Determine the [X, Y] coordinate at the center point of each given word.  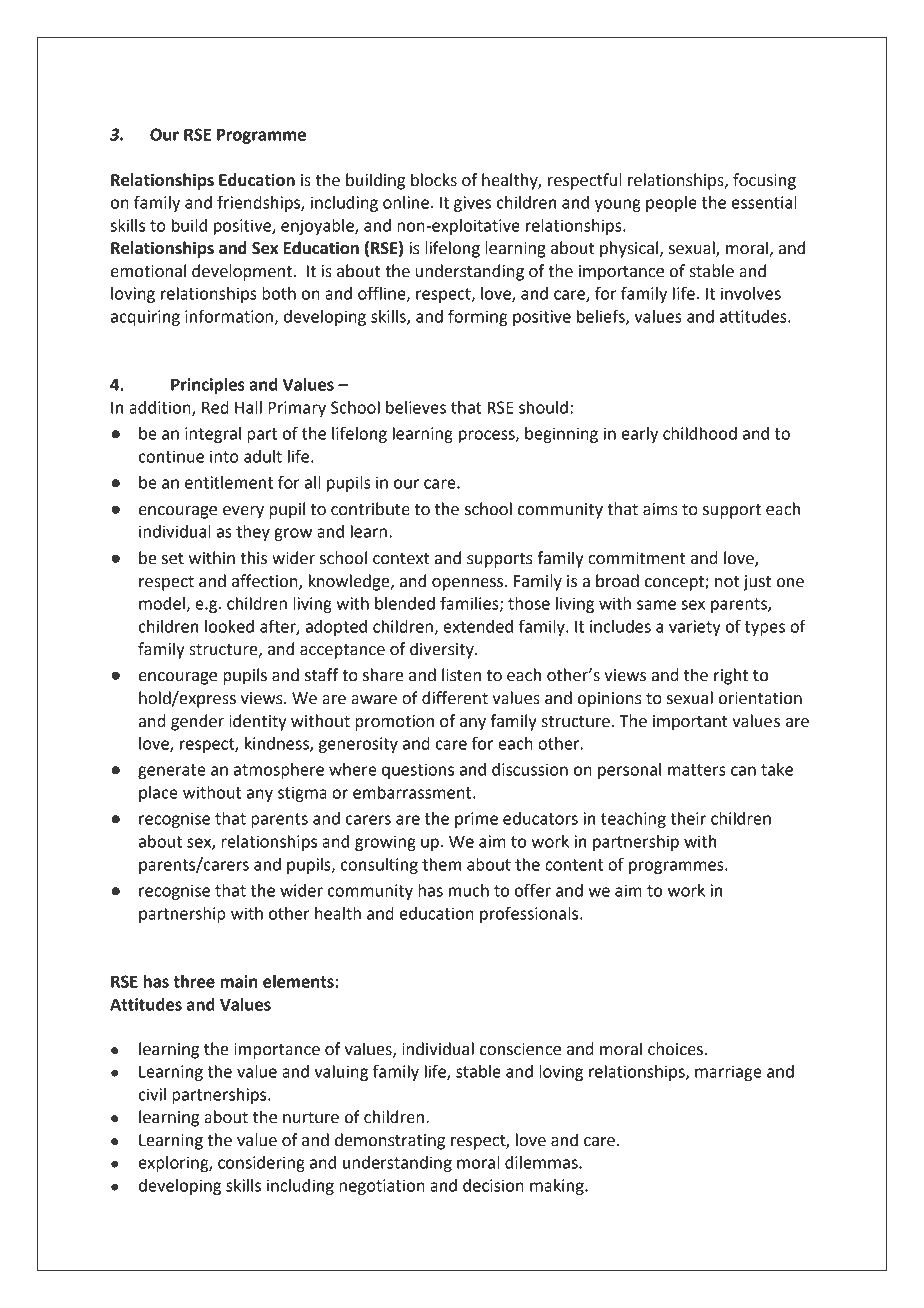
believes [416, 407]
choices [676, 1049]
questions [418, 771]
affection [266, 581]
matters [696, 770]
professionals [530, 914]
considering [261, 1164]
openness [469, 584]
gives [472, 204]
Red [215, 407]
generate [172, 771]
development [242, 272]
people [671, 204]
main [239, 981]
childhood [700, 433]
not [727, 582]
